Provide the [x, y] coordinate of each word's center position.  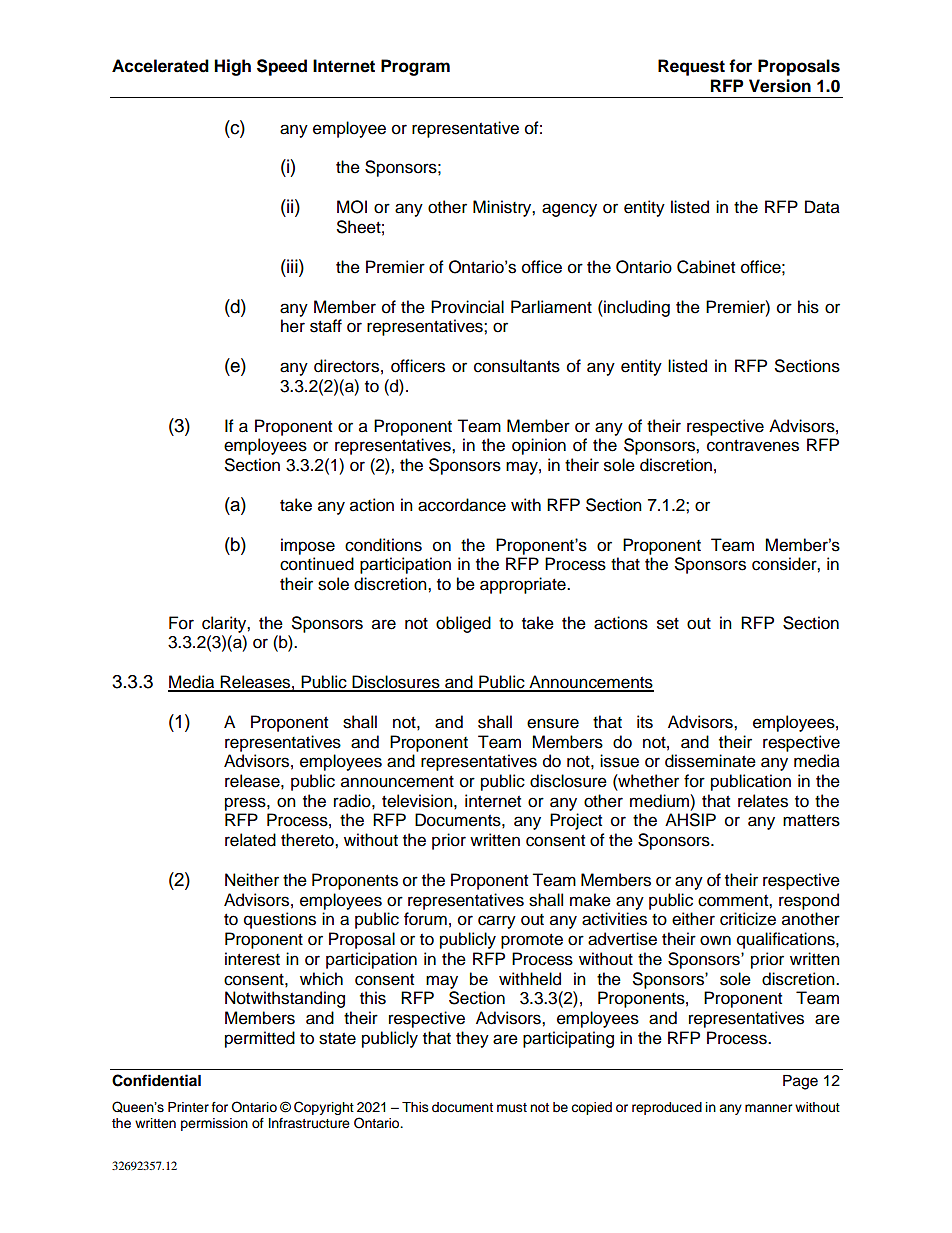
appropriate [524, 585]
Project [576, 821]
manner [769, 1108]
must [512, 1107]
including [636, 308]
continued [317, 564]
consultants [517, 366]
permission [214, 1124]
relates [763, 801]
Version [780, 86]
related [250, 840]
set [668, 624]
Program [415, 67]
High [232, 67]
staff [326, 326]
